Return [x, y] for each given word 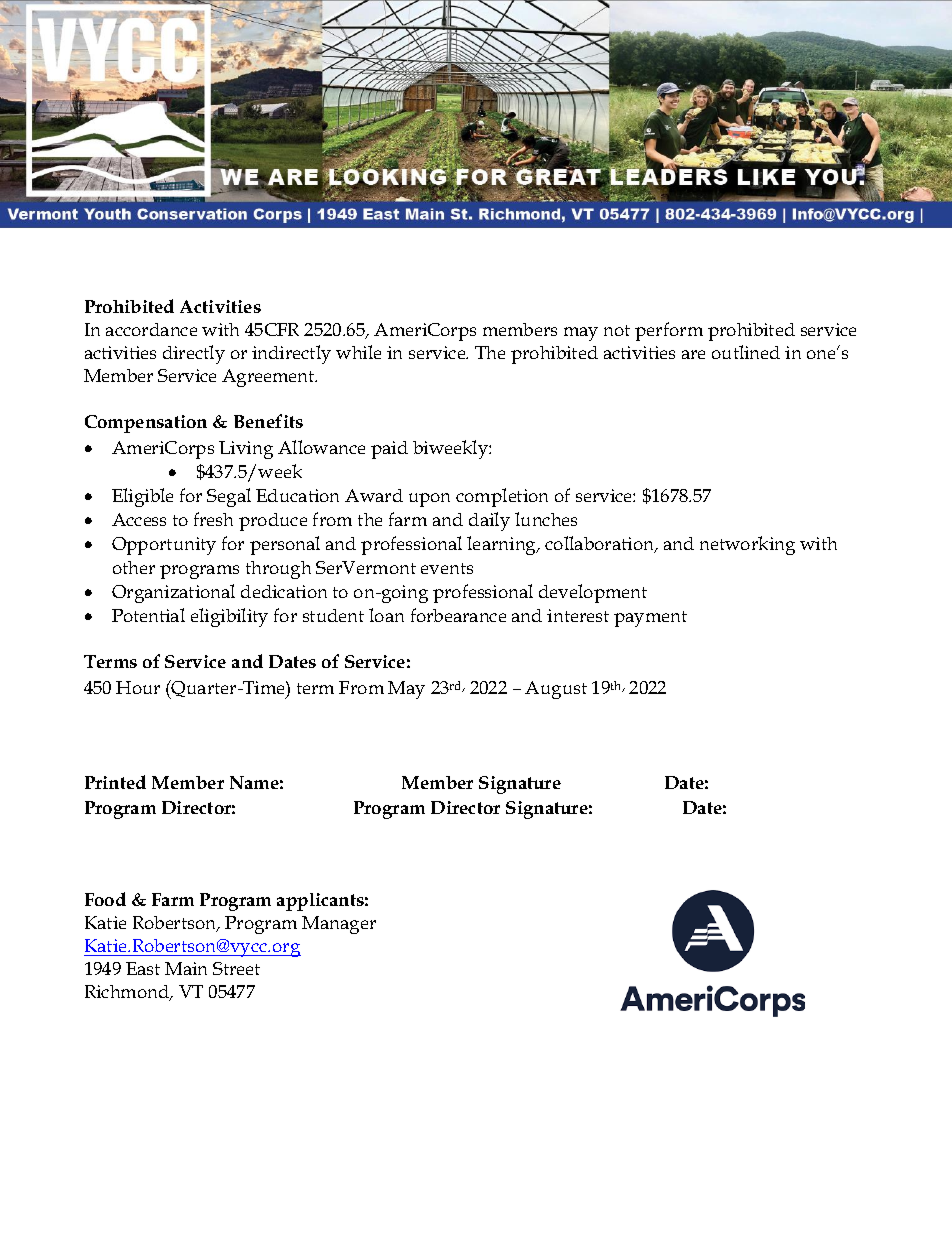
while [358, 352]
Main [186, 968]
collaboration [601, 544]
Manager [339, 925]
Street [236, 968]
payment [650, 619]
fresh [213, 519]
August [556, 690]
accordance [151, 329]
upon [429, 500]
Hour [138, 687]
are [693, 354]
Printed [115, 782]
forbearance [458, 615]
